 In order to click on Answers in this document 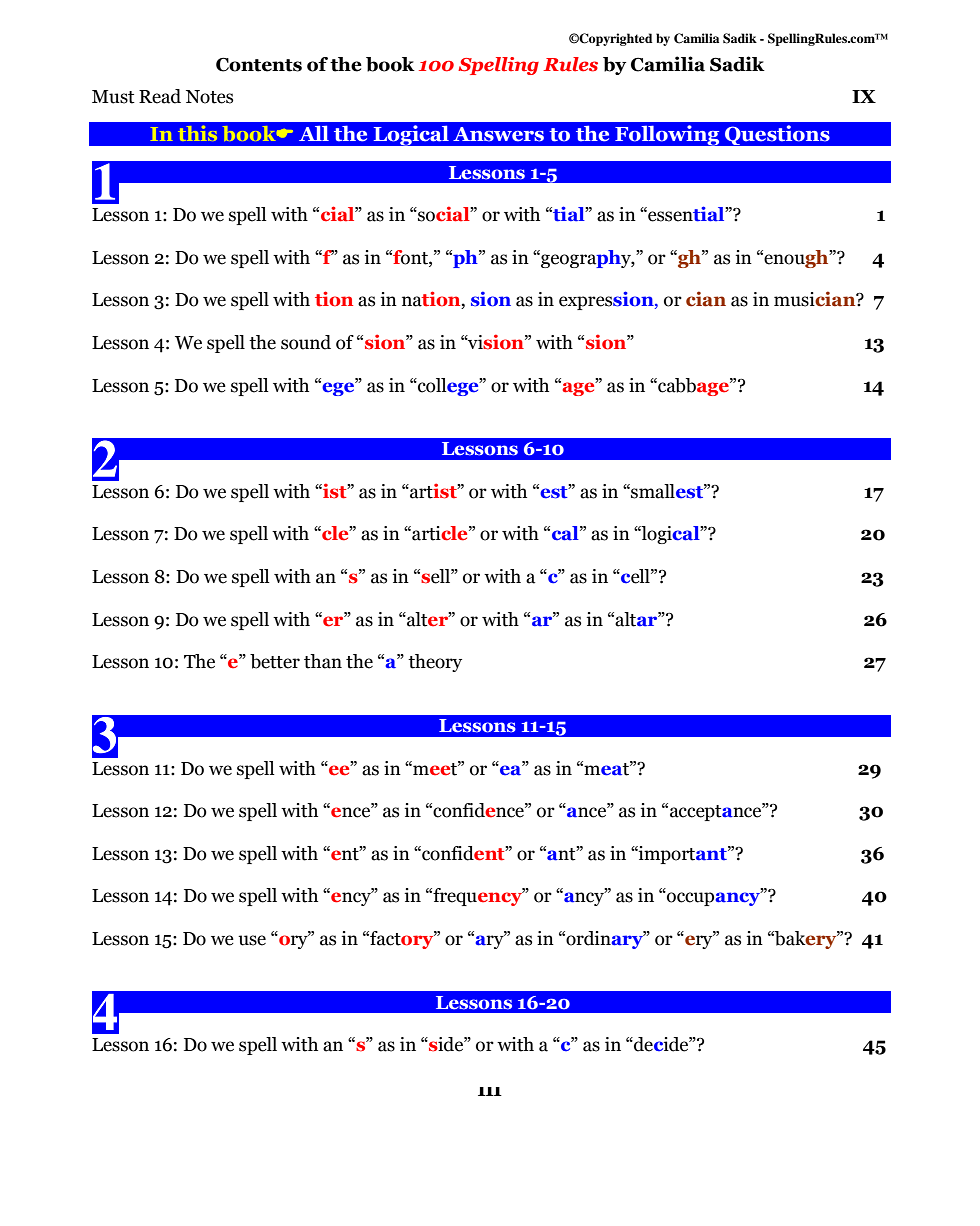, I will do `click(498, 134)`.
